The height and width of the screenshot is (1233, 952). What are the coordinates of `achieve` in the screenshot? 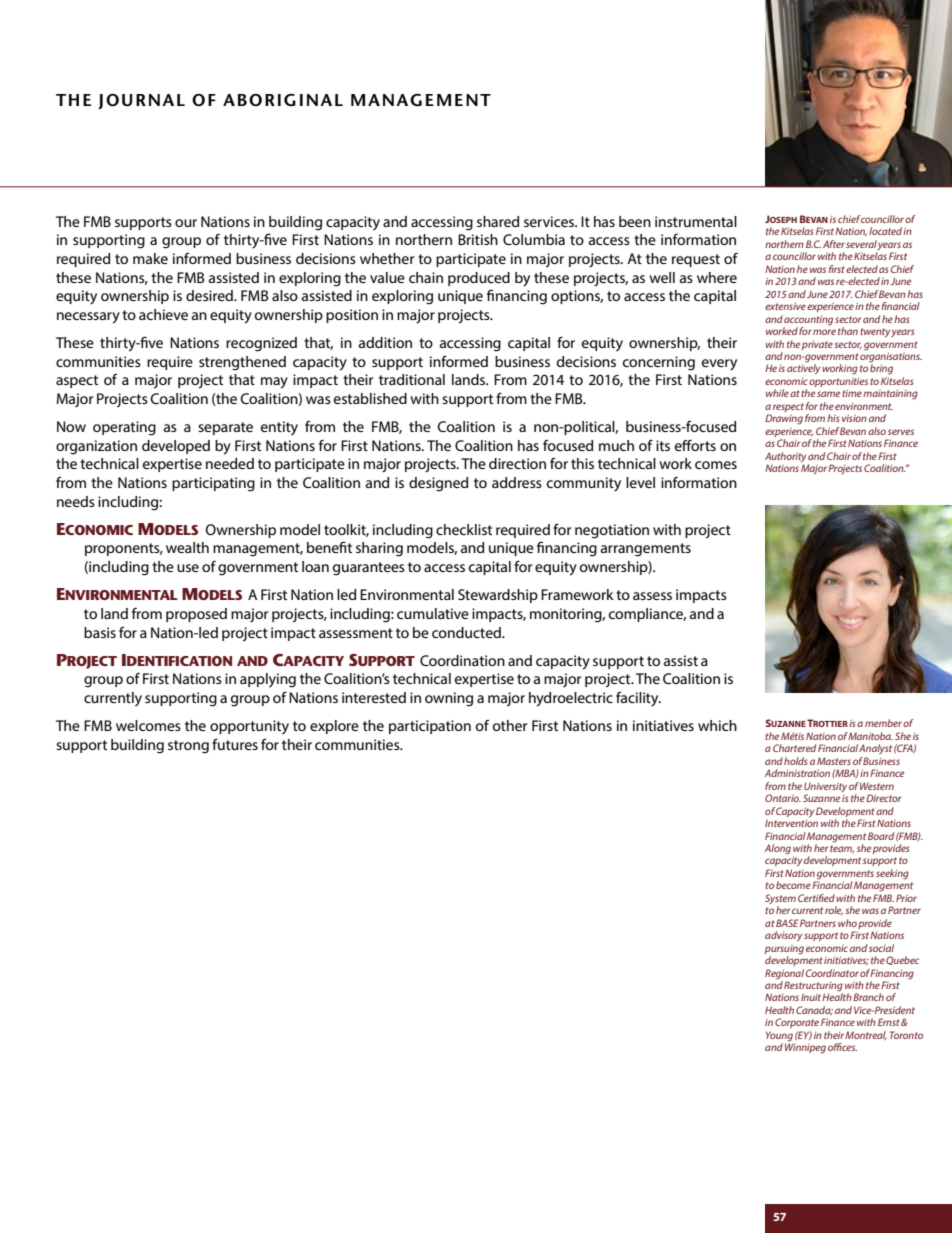 It's located at (163, 314).
